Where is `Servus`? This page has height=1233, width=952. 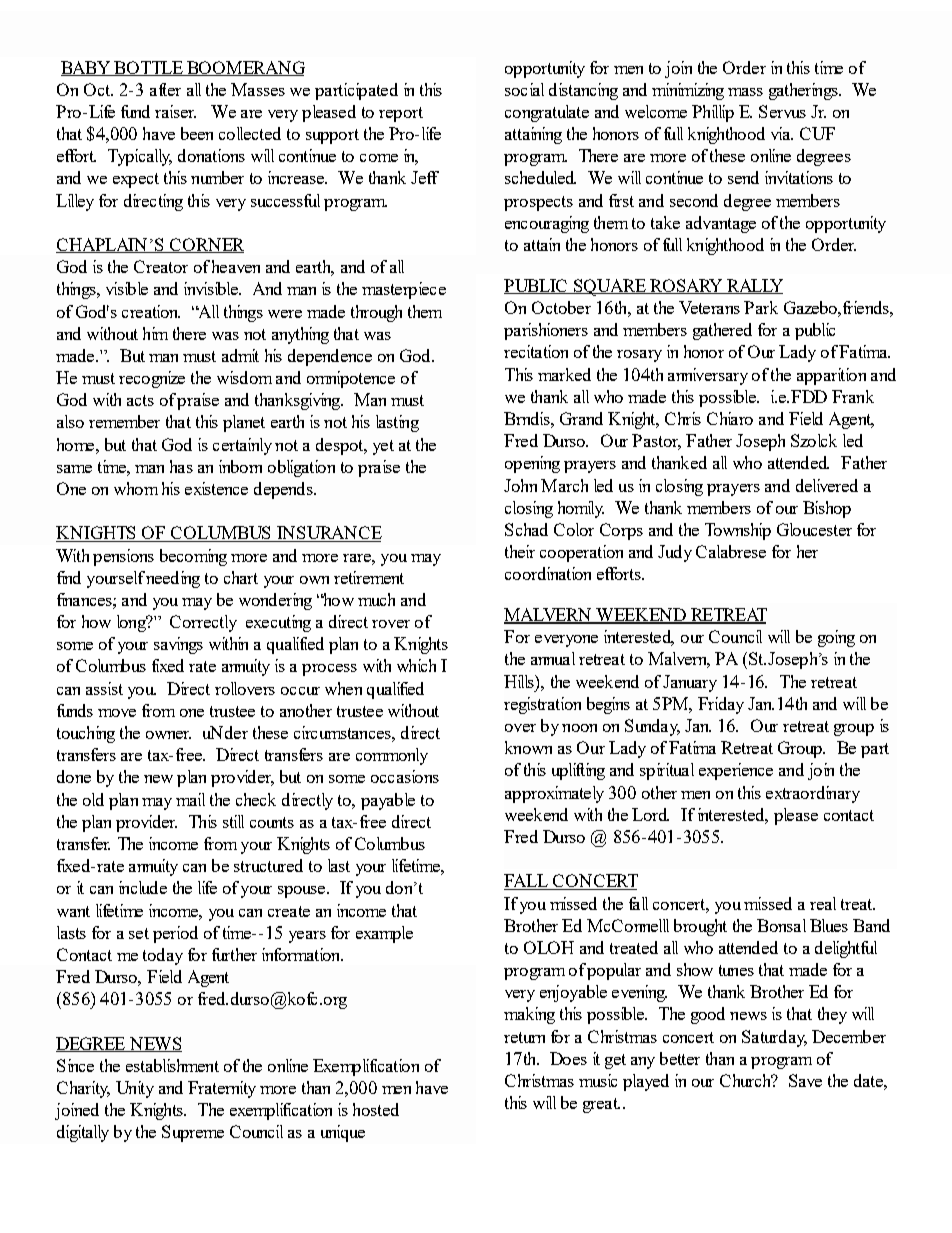
Servus is located at coordinates (782, 111).
